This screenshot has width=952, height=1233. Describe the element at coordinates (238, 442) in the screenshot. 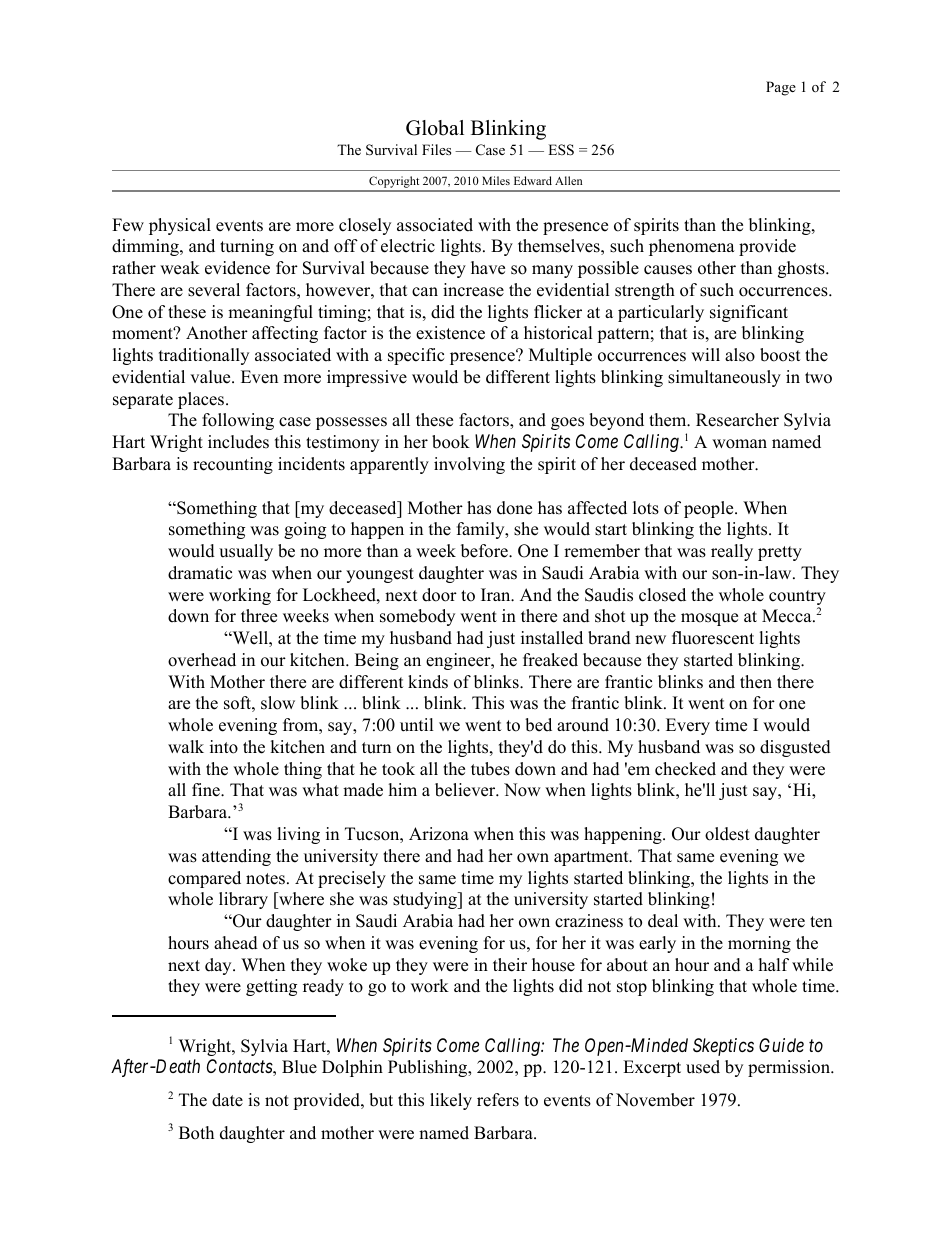

I see `includes` at that location.
